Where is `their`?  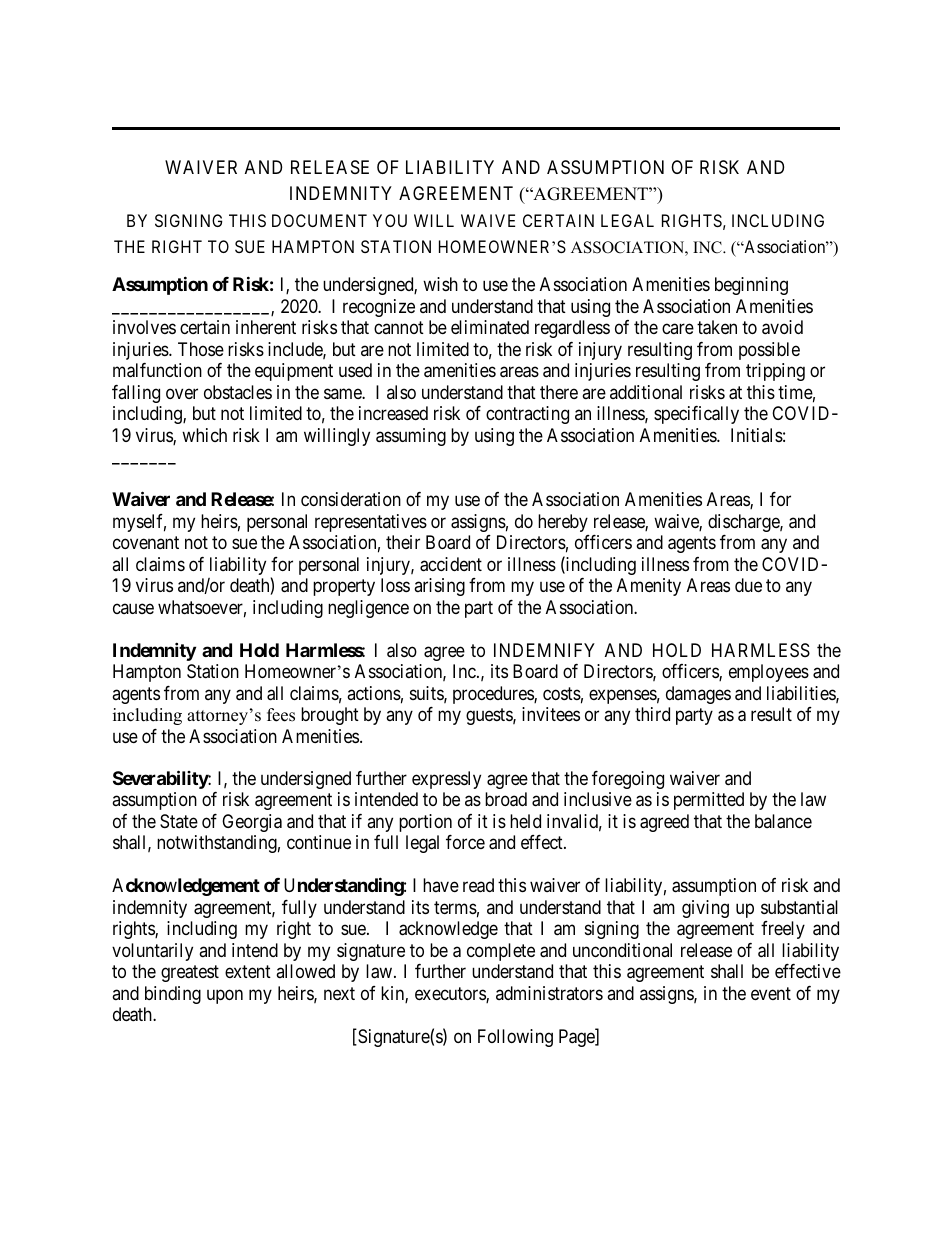 their is located at coordinates (403, 542).
